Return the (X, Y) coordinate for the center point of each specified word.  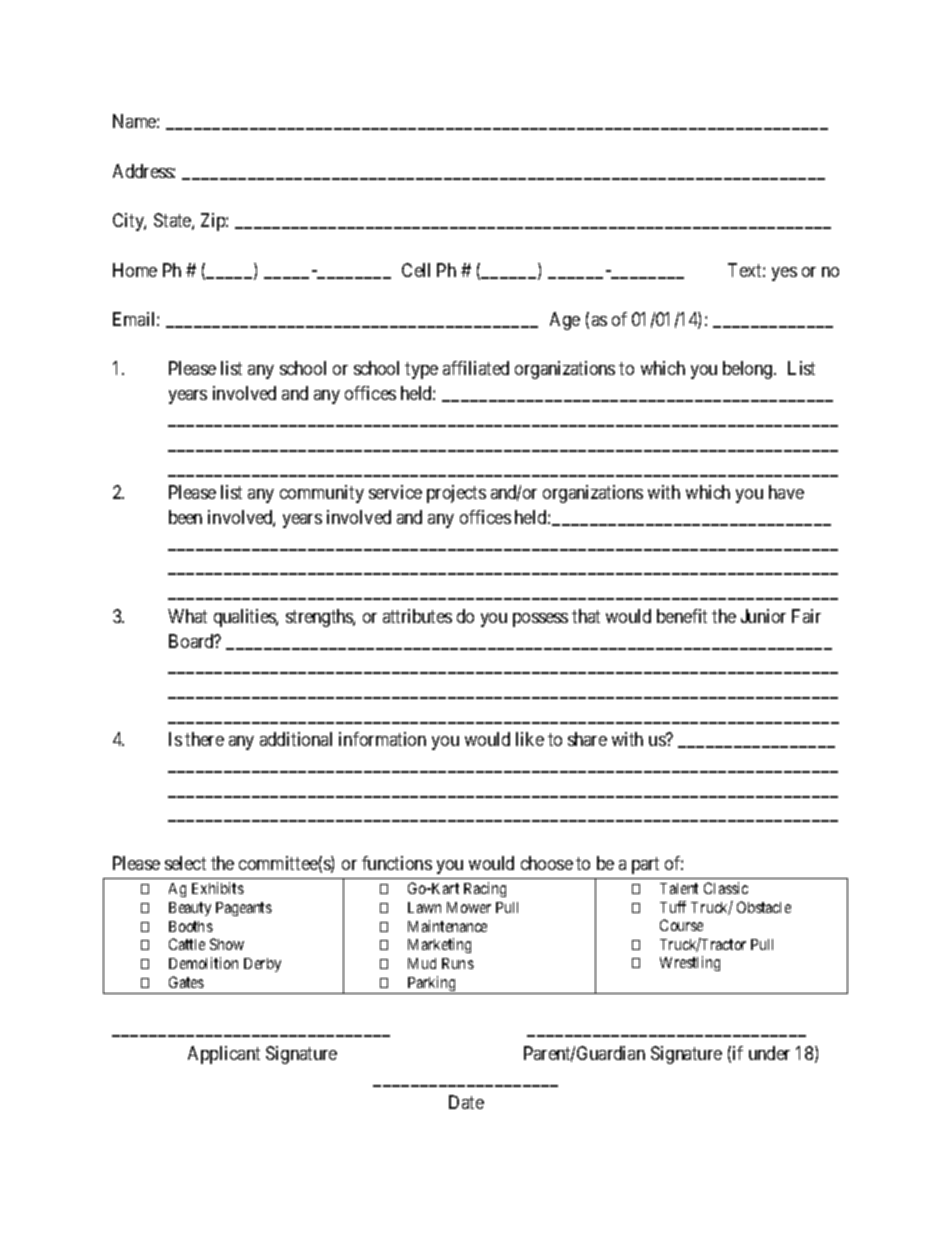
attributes (417, 616)
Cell (416, 270)
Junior (763, 616)
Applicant (224, 1055)
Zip (214, 222)
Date (466, 1102)
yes (784, 274)
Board (192, 641)
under (769, 1053)
